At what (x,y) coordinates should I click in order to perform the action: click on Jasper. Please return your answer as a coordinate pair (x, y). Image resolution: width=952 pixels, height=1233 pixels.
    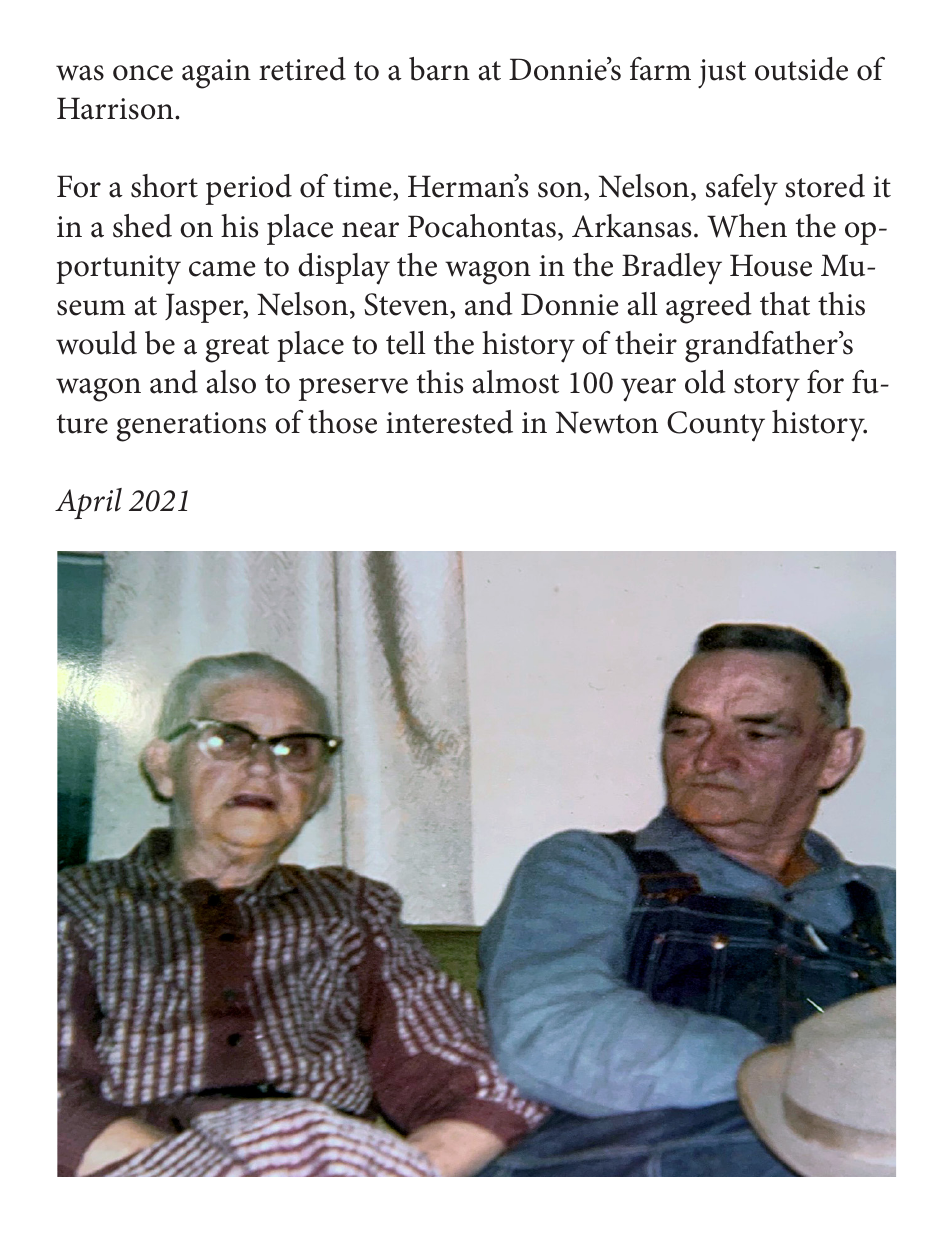
    Looking at the image, I should click on (205, 308).
